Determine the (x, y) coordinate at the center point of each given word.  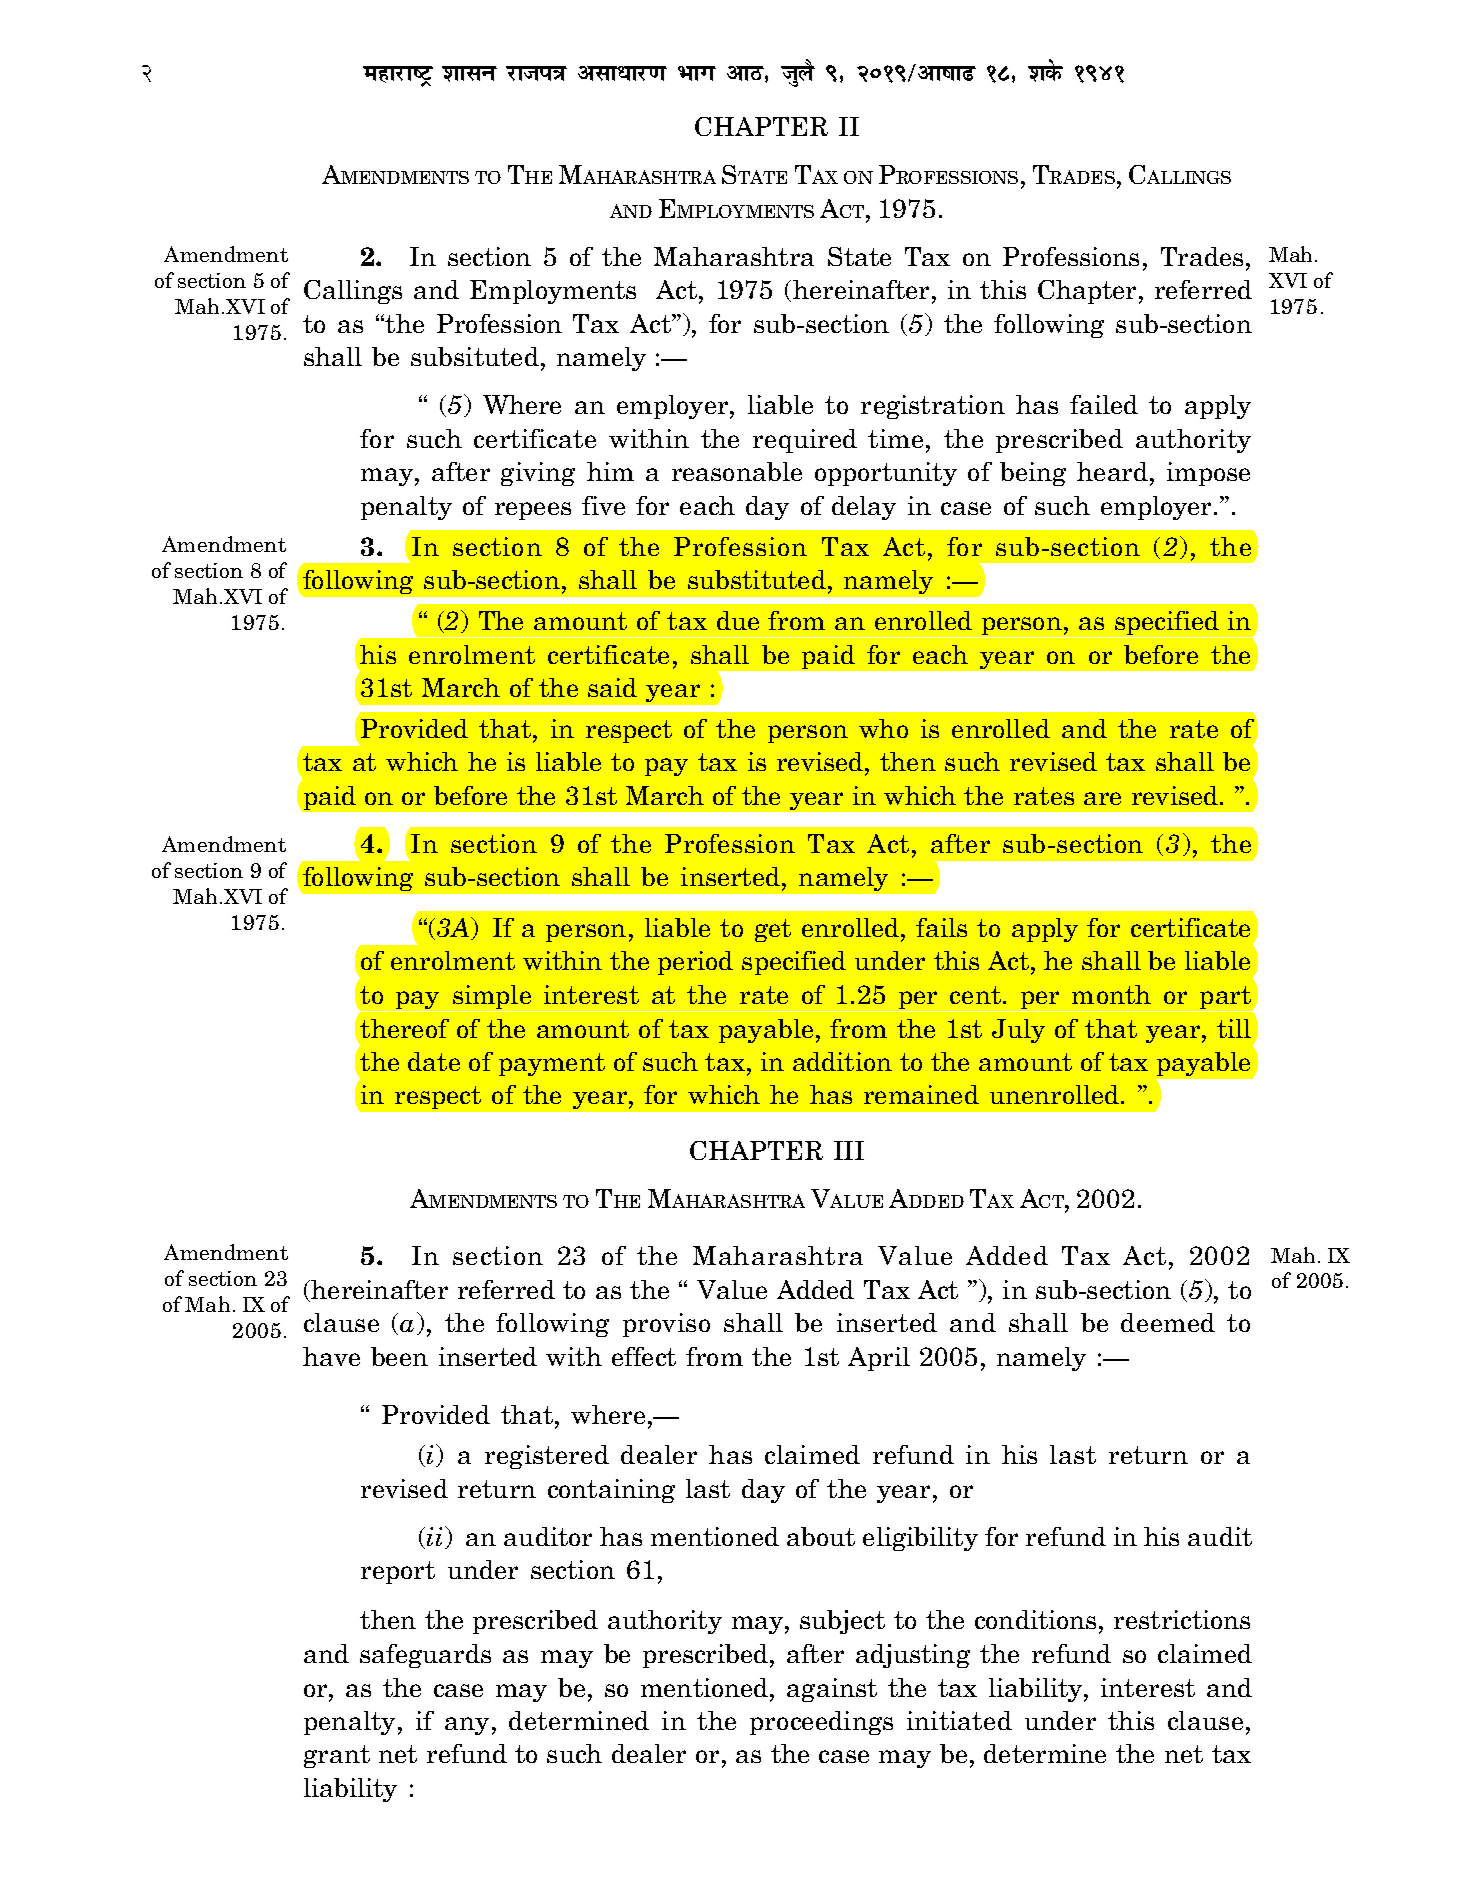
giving (538, 474)
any (467, 1726)
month (1111, 994)
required (805, 441)
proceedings (821, 1723)
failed (1104, 404)
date (434, 1061)
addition (842, 1061)
